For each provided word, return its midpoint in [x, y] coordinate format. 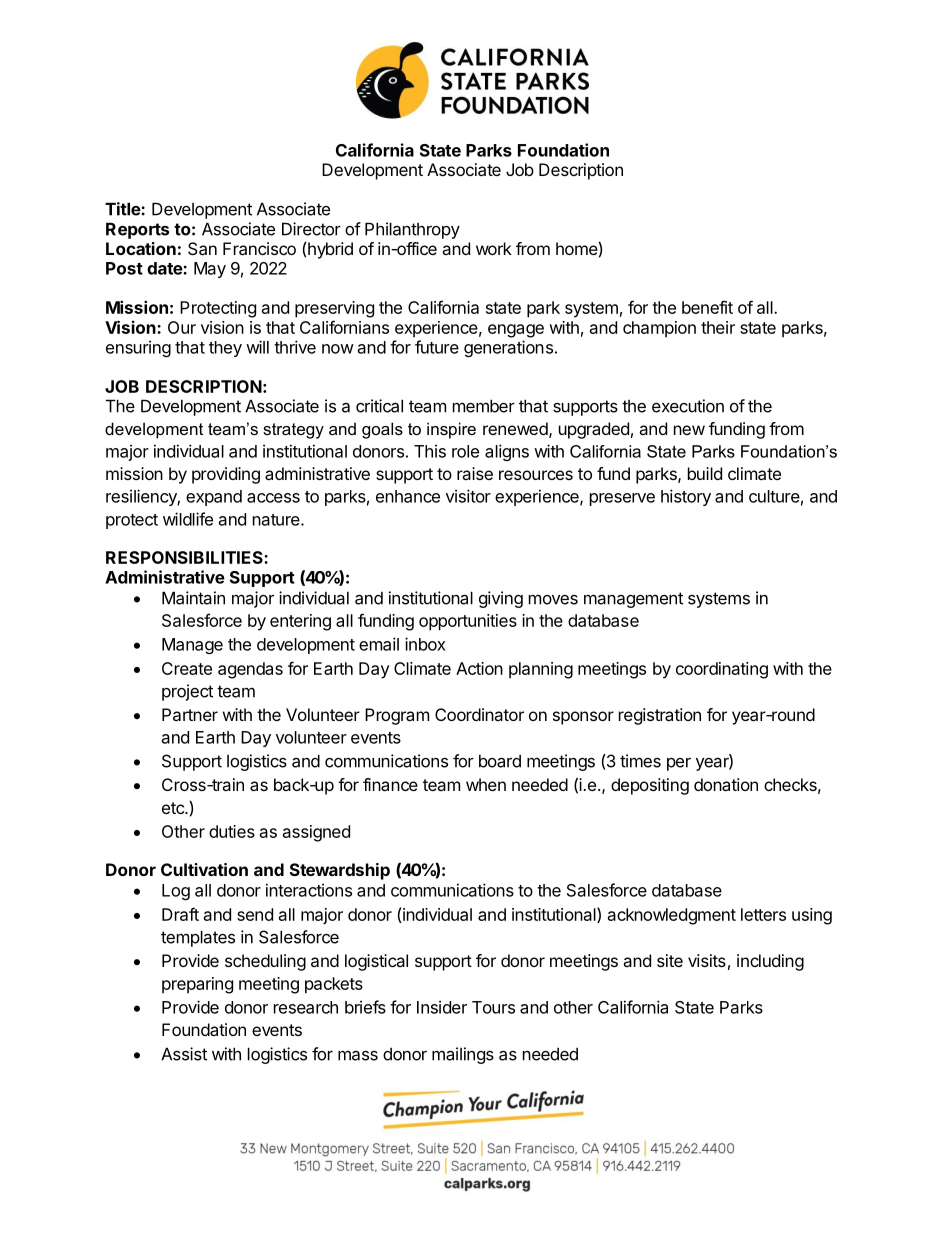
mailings [463, 1055]
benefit [707, 307]
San [202, 248]
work [494, 248]
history [686, 497]
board [500, 761]
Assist [184, 1054]
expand [214, 498]
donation [726, 784]
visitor [468, 496]
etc [174, 808]
